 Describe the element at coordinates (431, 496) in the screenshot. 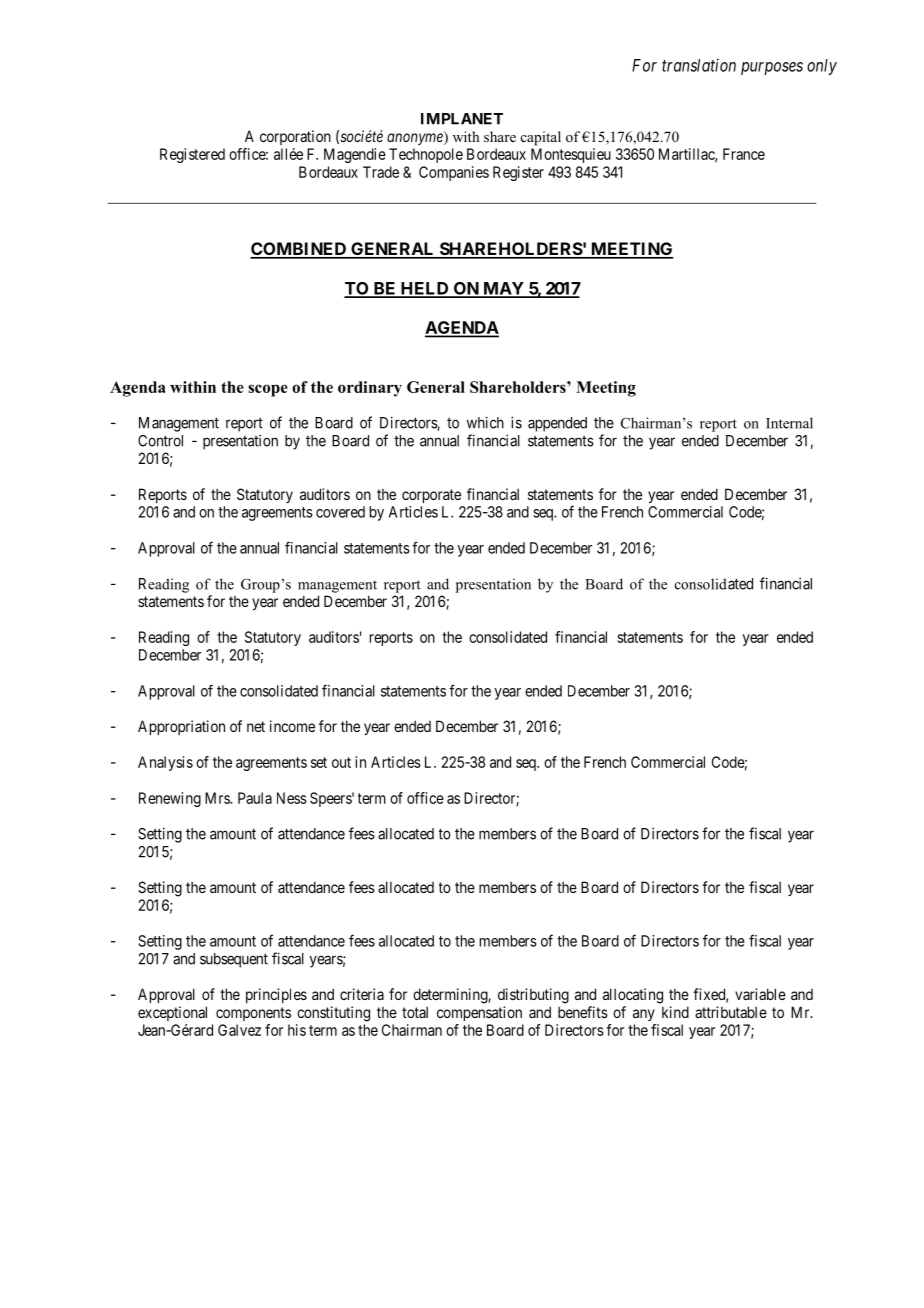

I see `corporate` at that location.
